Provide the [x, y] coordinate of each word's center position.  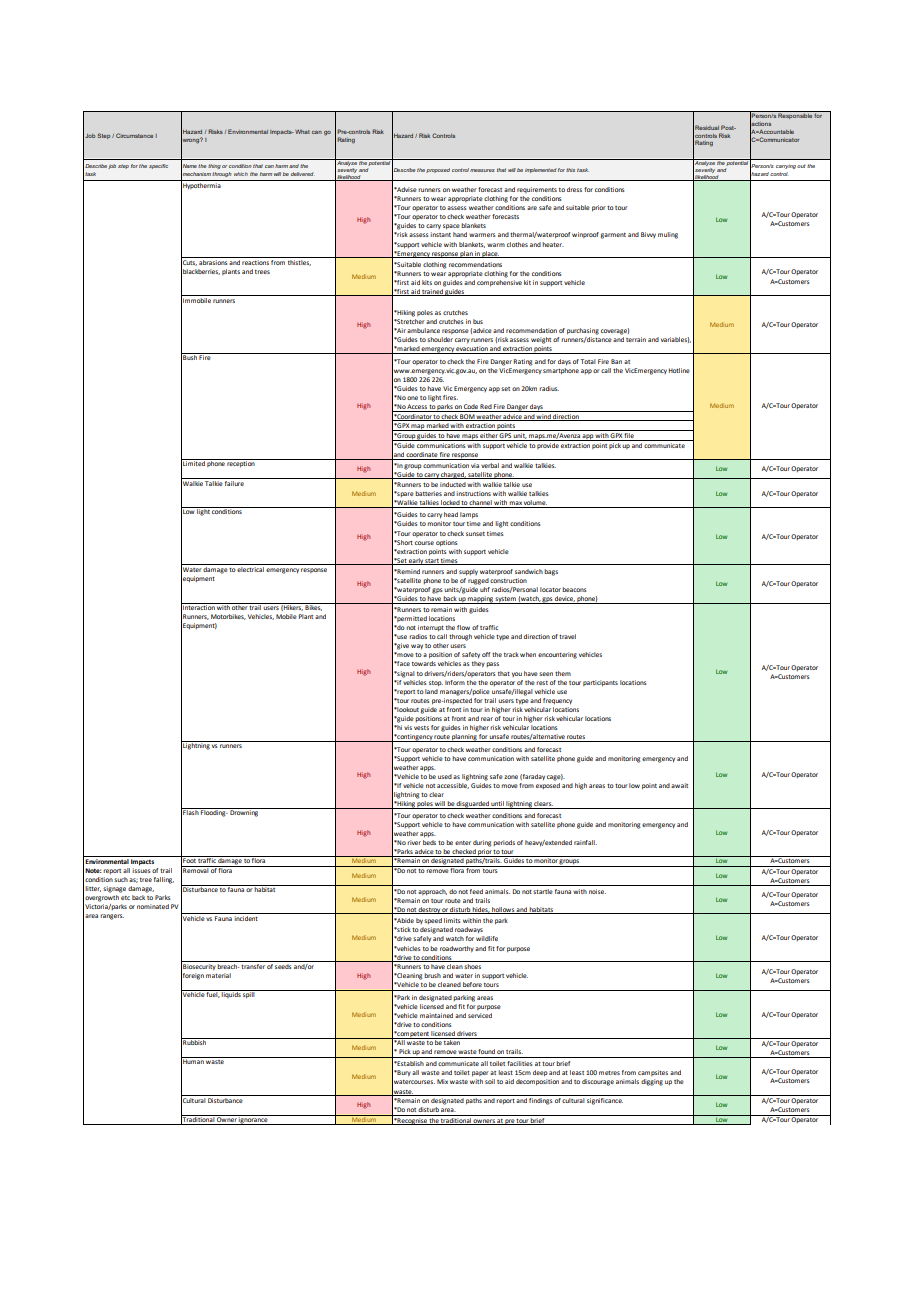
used [445, 776]
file [629, 437]
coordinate [422, 456]
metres [609, 1073]
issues [141, 870]
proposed [438, 170]
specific [158, 166]
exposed [548, 786]
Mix [442, 1081]
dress [574, 189]
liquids [231, 994]
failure [234, 482]
